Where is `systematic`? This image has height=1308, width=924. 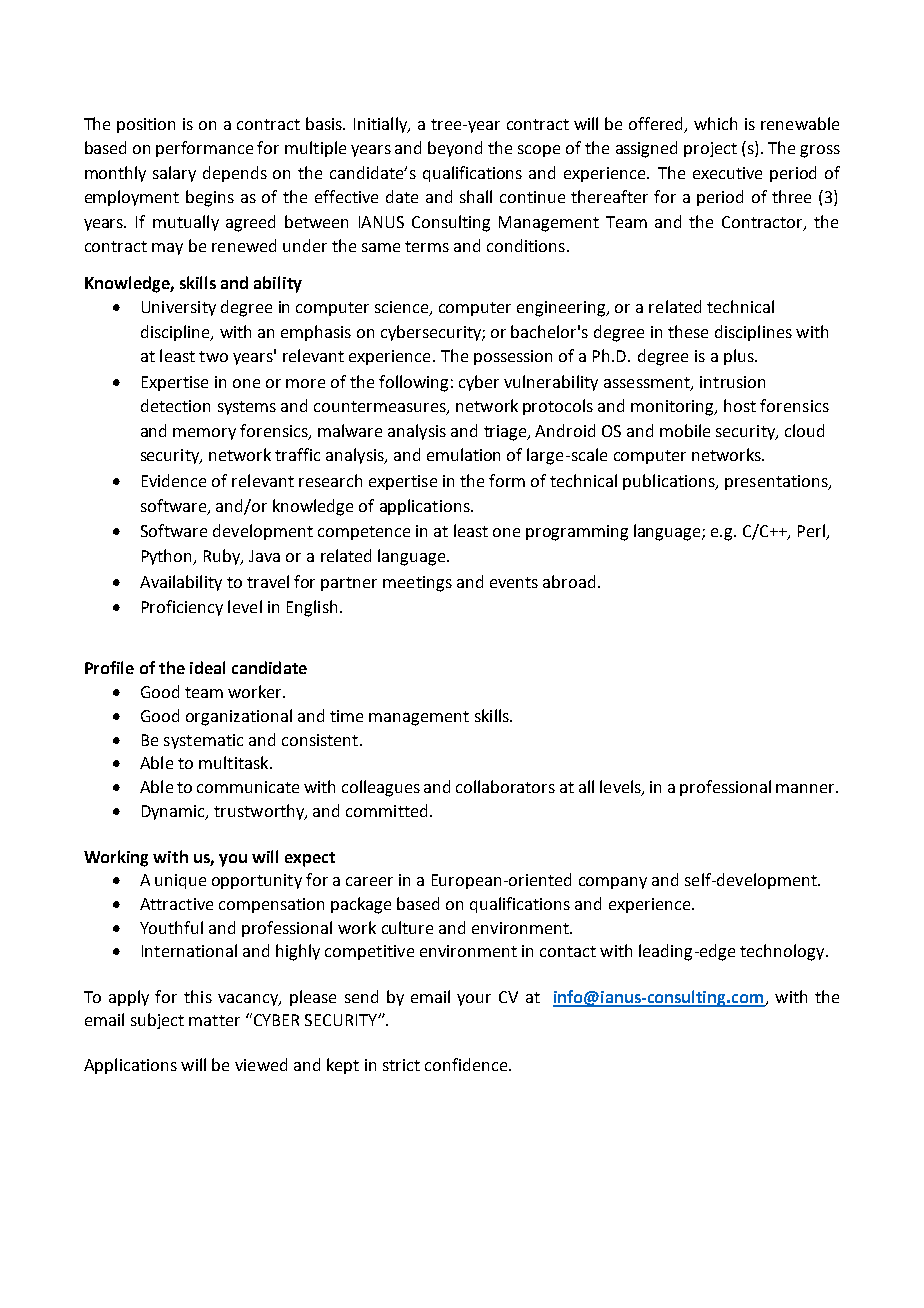
systematic is located at coordinates (203, 741).
